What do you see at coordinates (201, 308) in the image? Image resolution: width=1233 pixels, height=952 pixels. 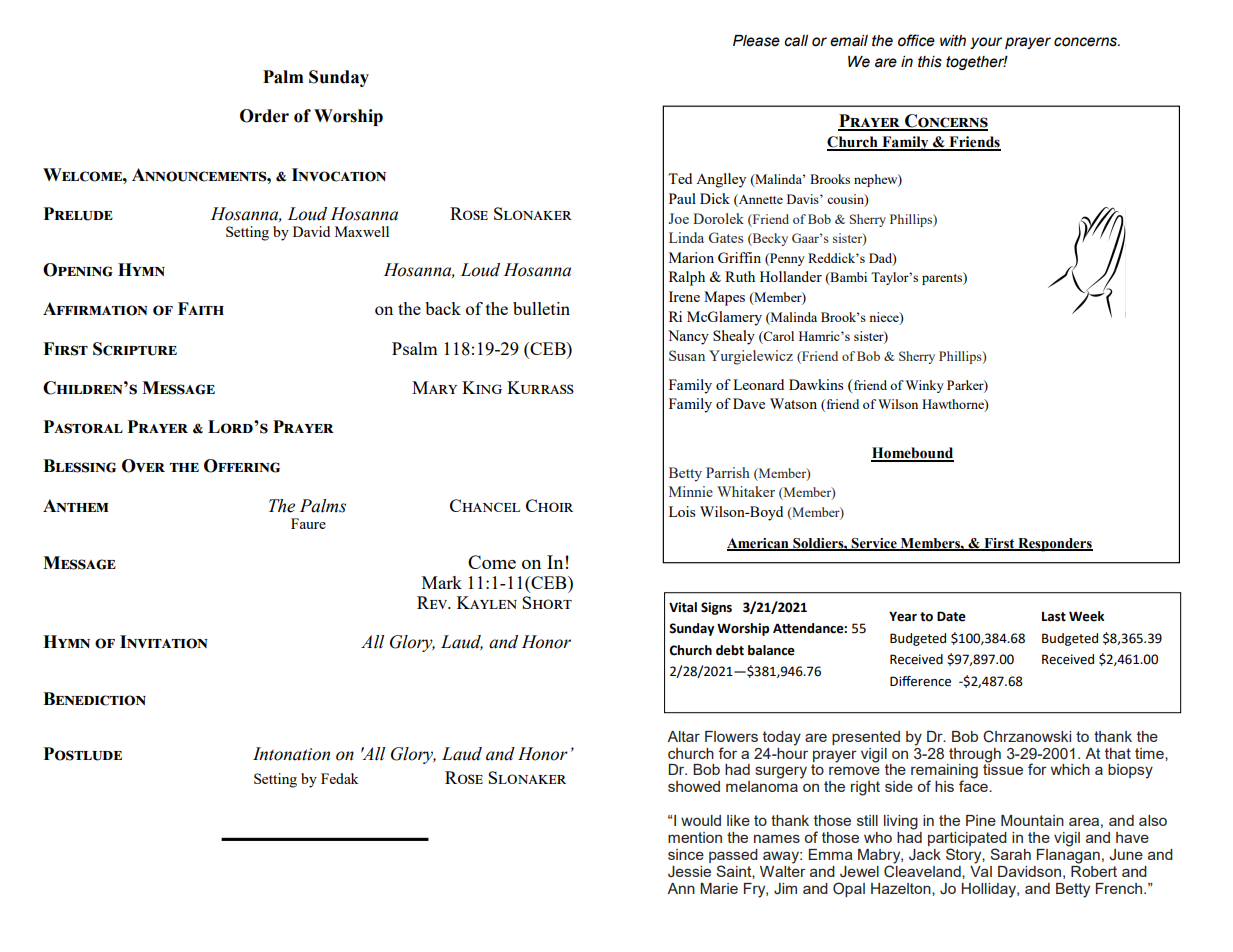 I see `Faith` at bounding box center [201, 308].
